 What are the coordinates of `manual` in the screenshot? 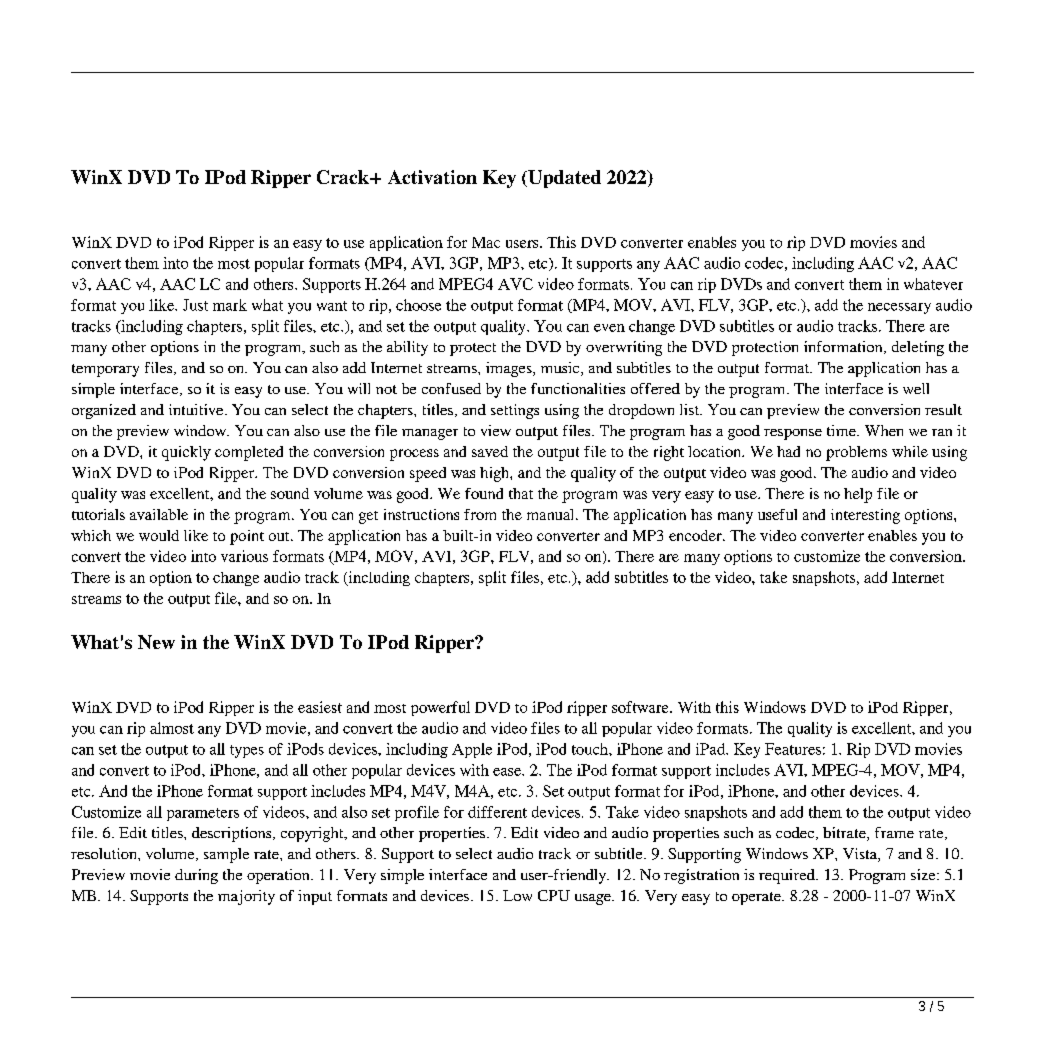 It's located at (552, 514).
